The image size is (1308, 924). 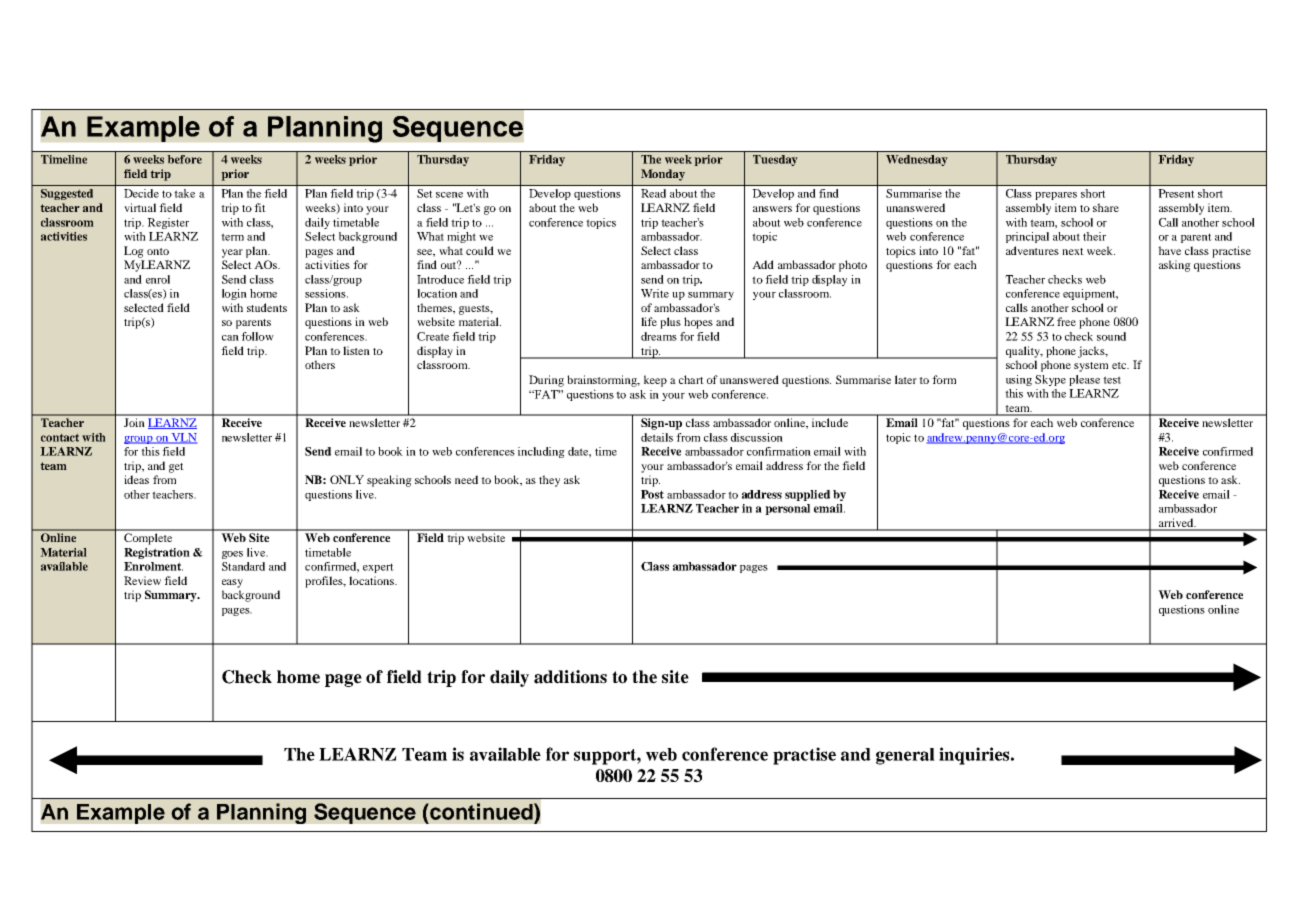 What do you see at coordinates (652, 494) in the screenshot?
I see `Post` at bounding box center [652, 494].
